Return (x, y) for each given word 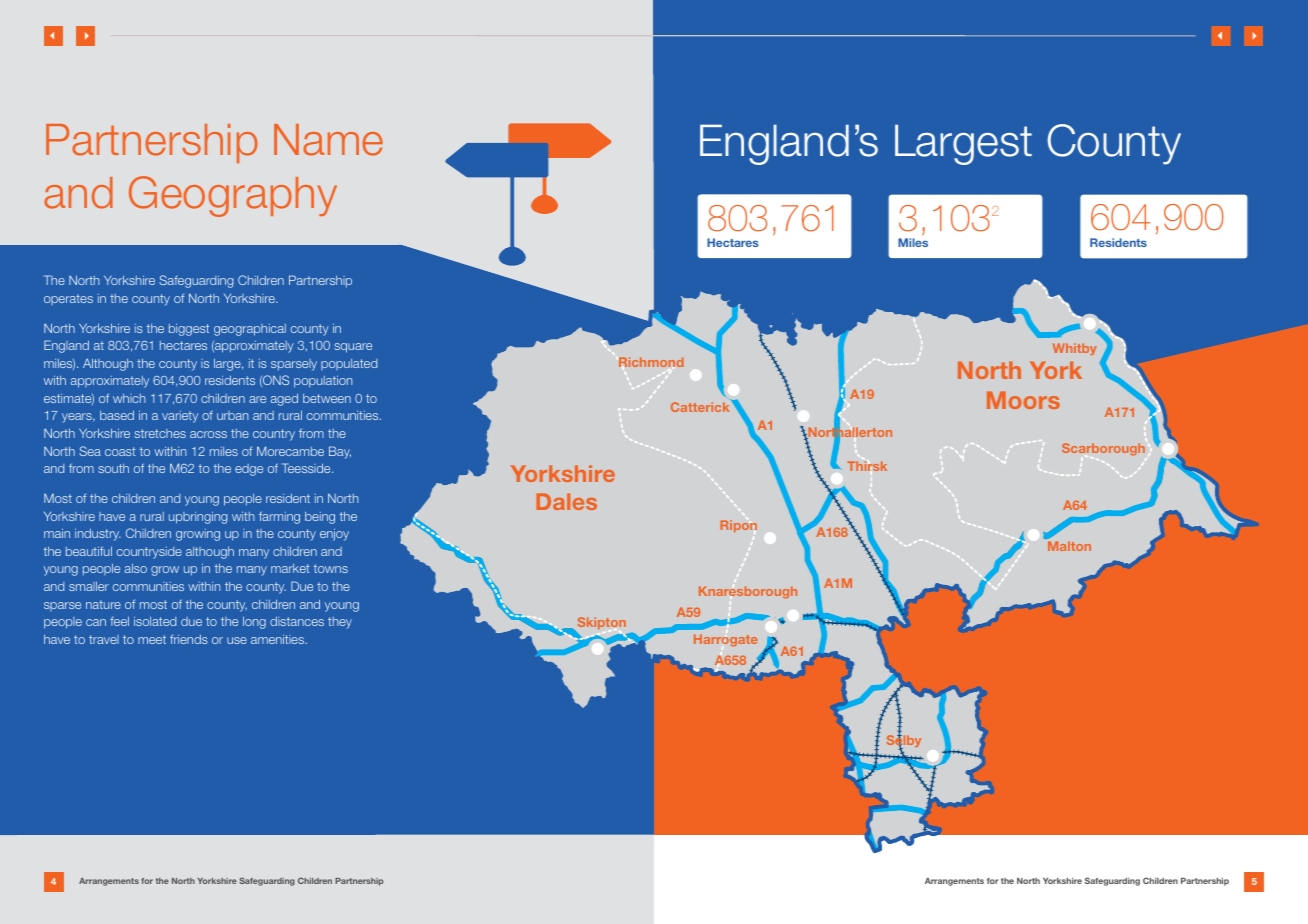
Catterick (701, 406)
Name (328, 140)
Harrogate (726, 640)
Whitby (1075, 349)
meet (152, 639)
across (208, 434)
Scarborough (1103, 449)
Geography (233, 196)
